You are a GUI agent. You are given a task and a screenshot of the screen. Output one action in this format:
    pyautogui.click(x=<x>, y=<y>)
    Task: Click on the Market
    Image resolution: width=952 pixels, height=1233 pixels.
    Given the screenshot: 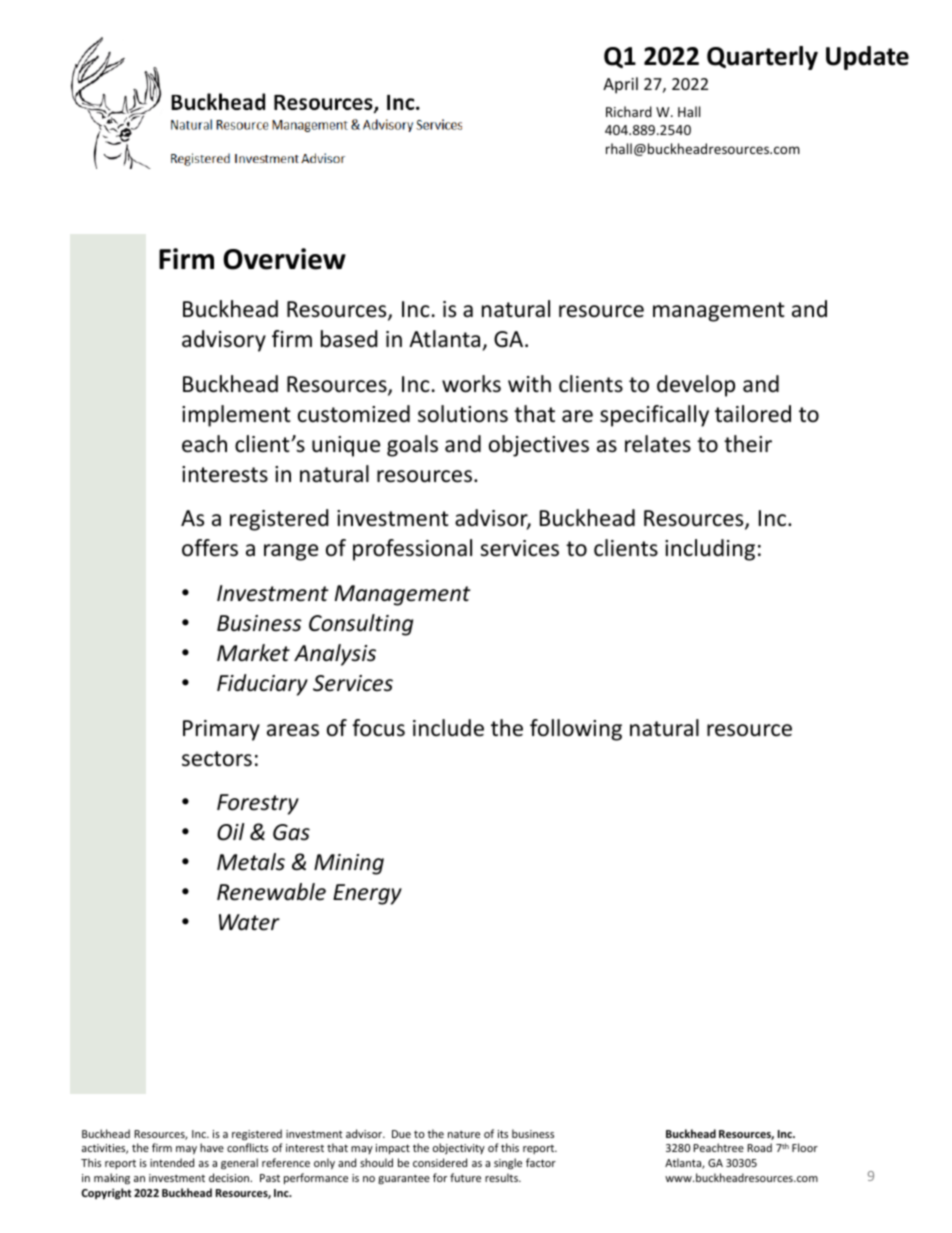 What is the action you would take?
    pyautogui.click(x=253, y=653)
